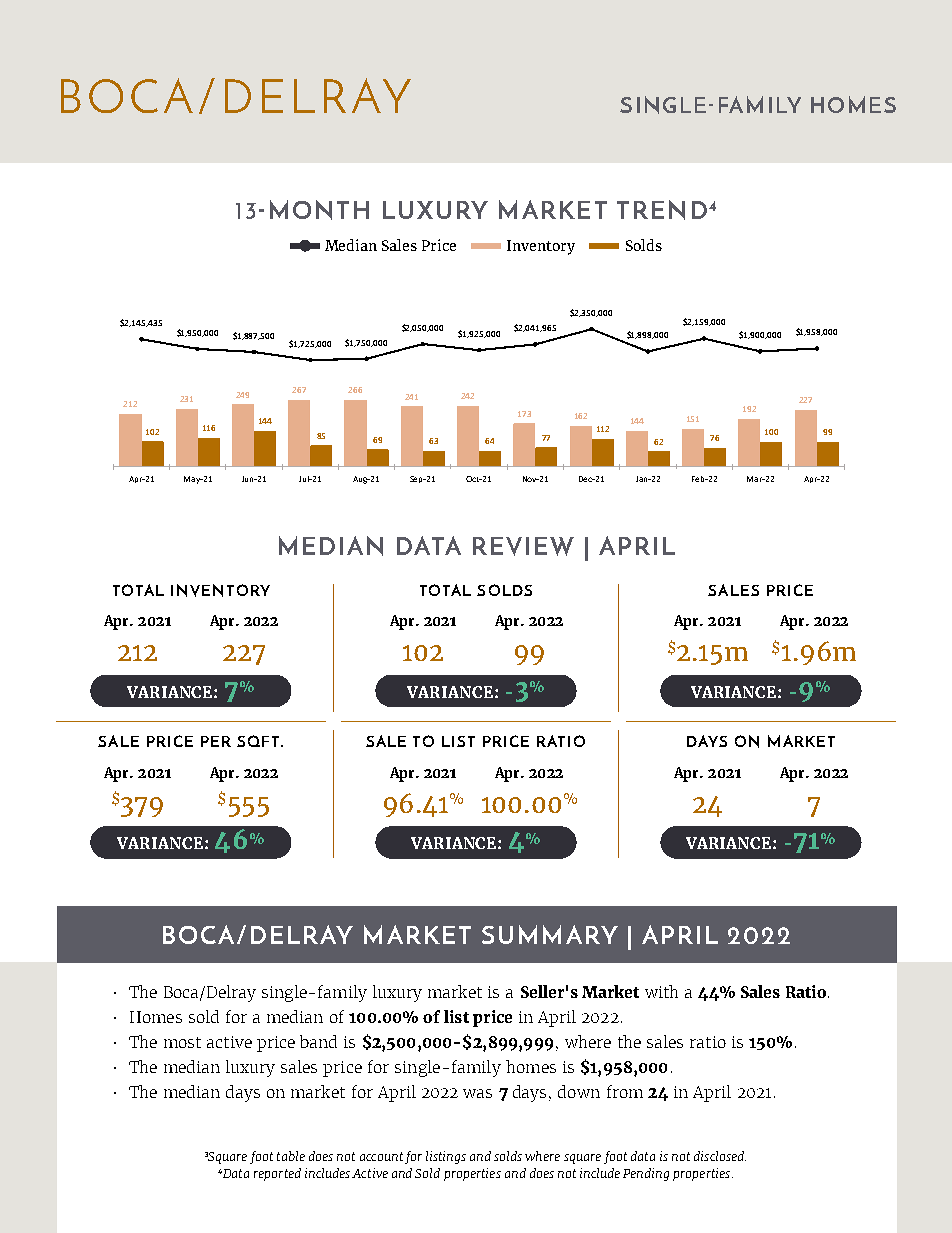  Describe the element at coordinates (318, 1041) in the screenshot. I see `band` at that location.
